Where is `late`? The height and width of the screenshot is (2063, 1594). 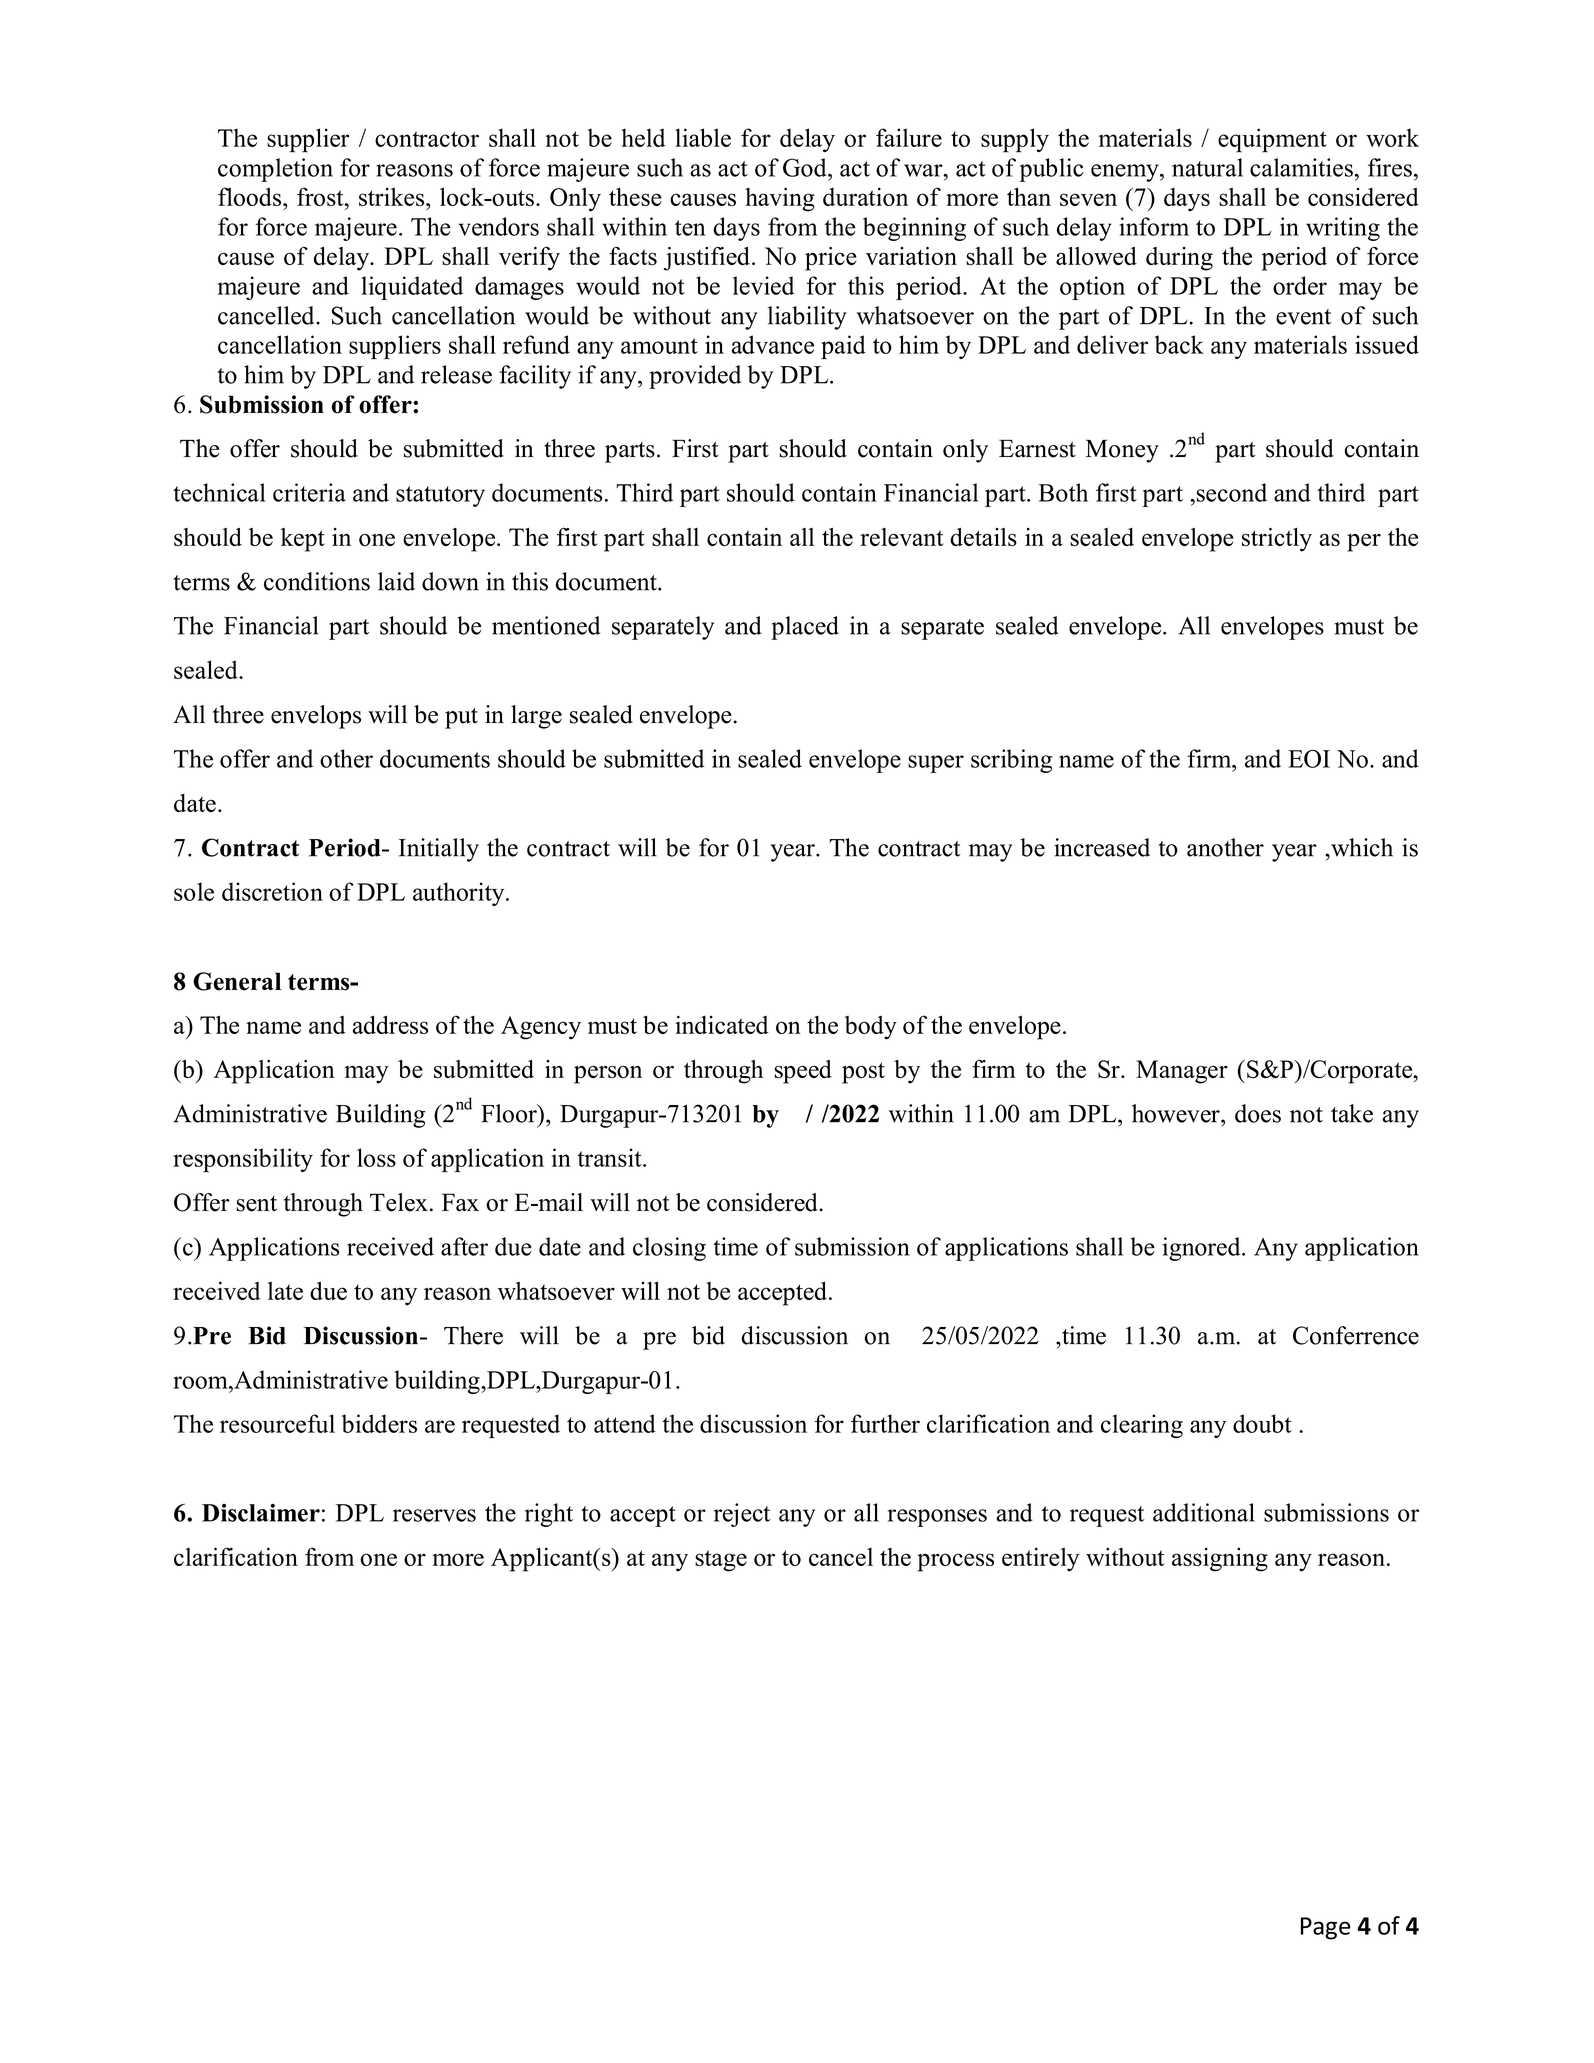
late is located at coordinates (285, 1291).
